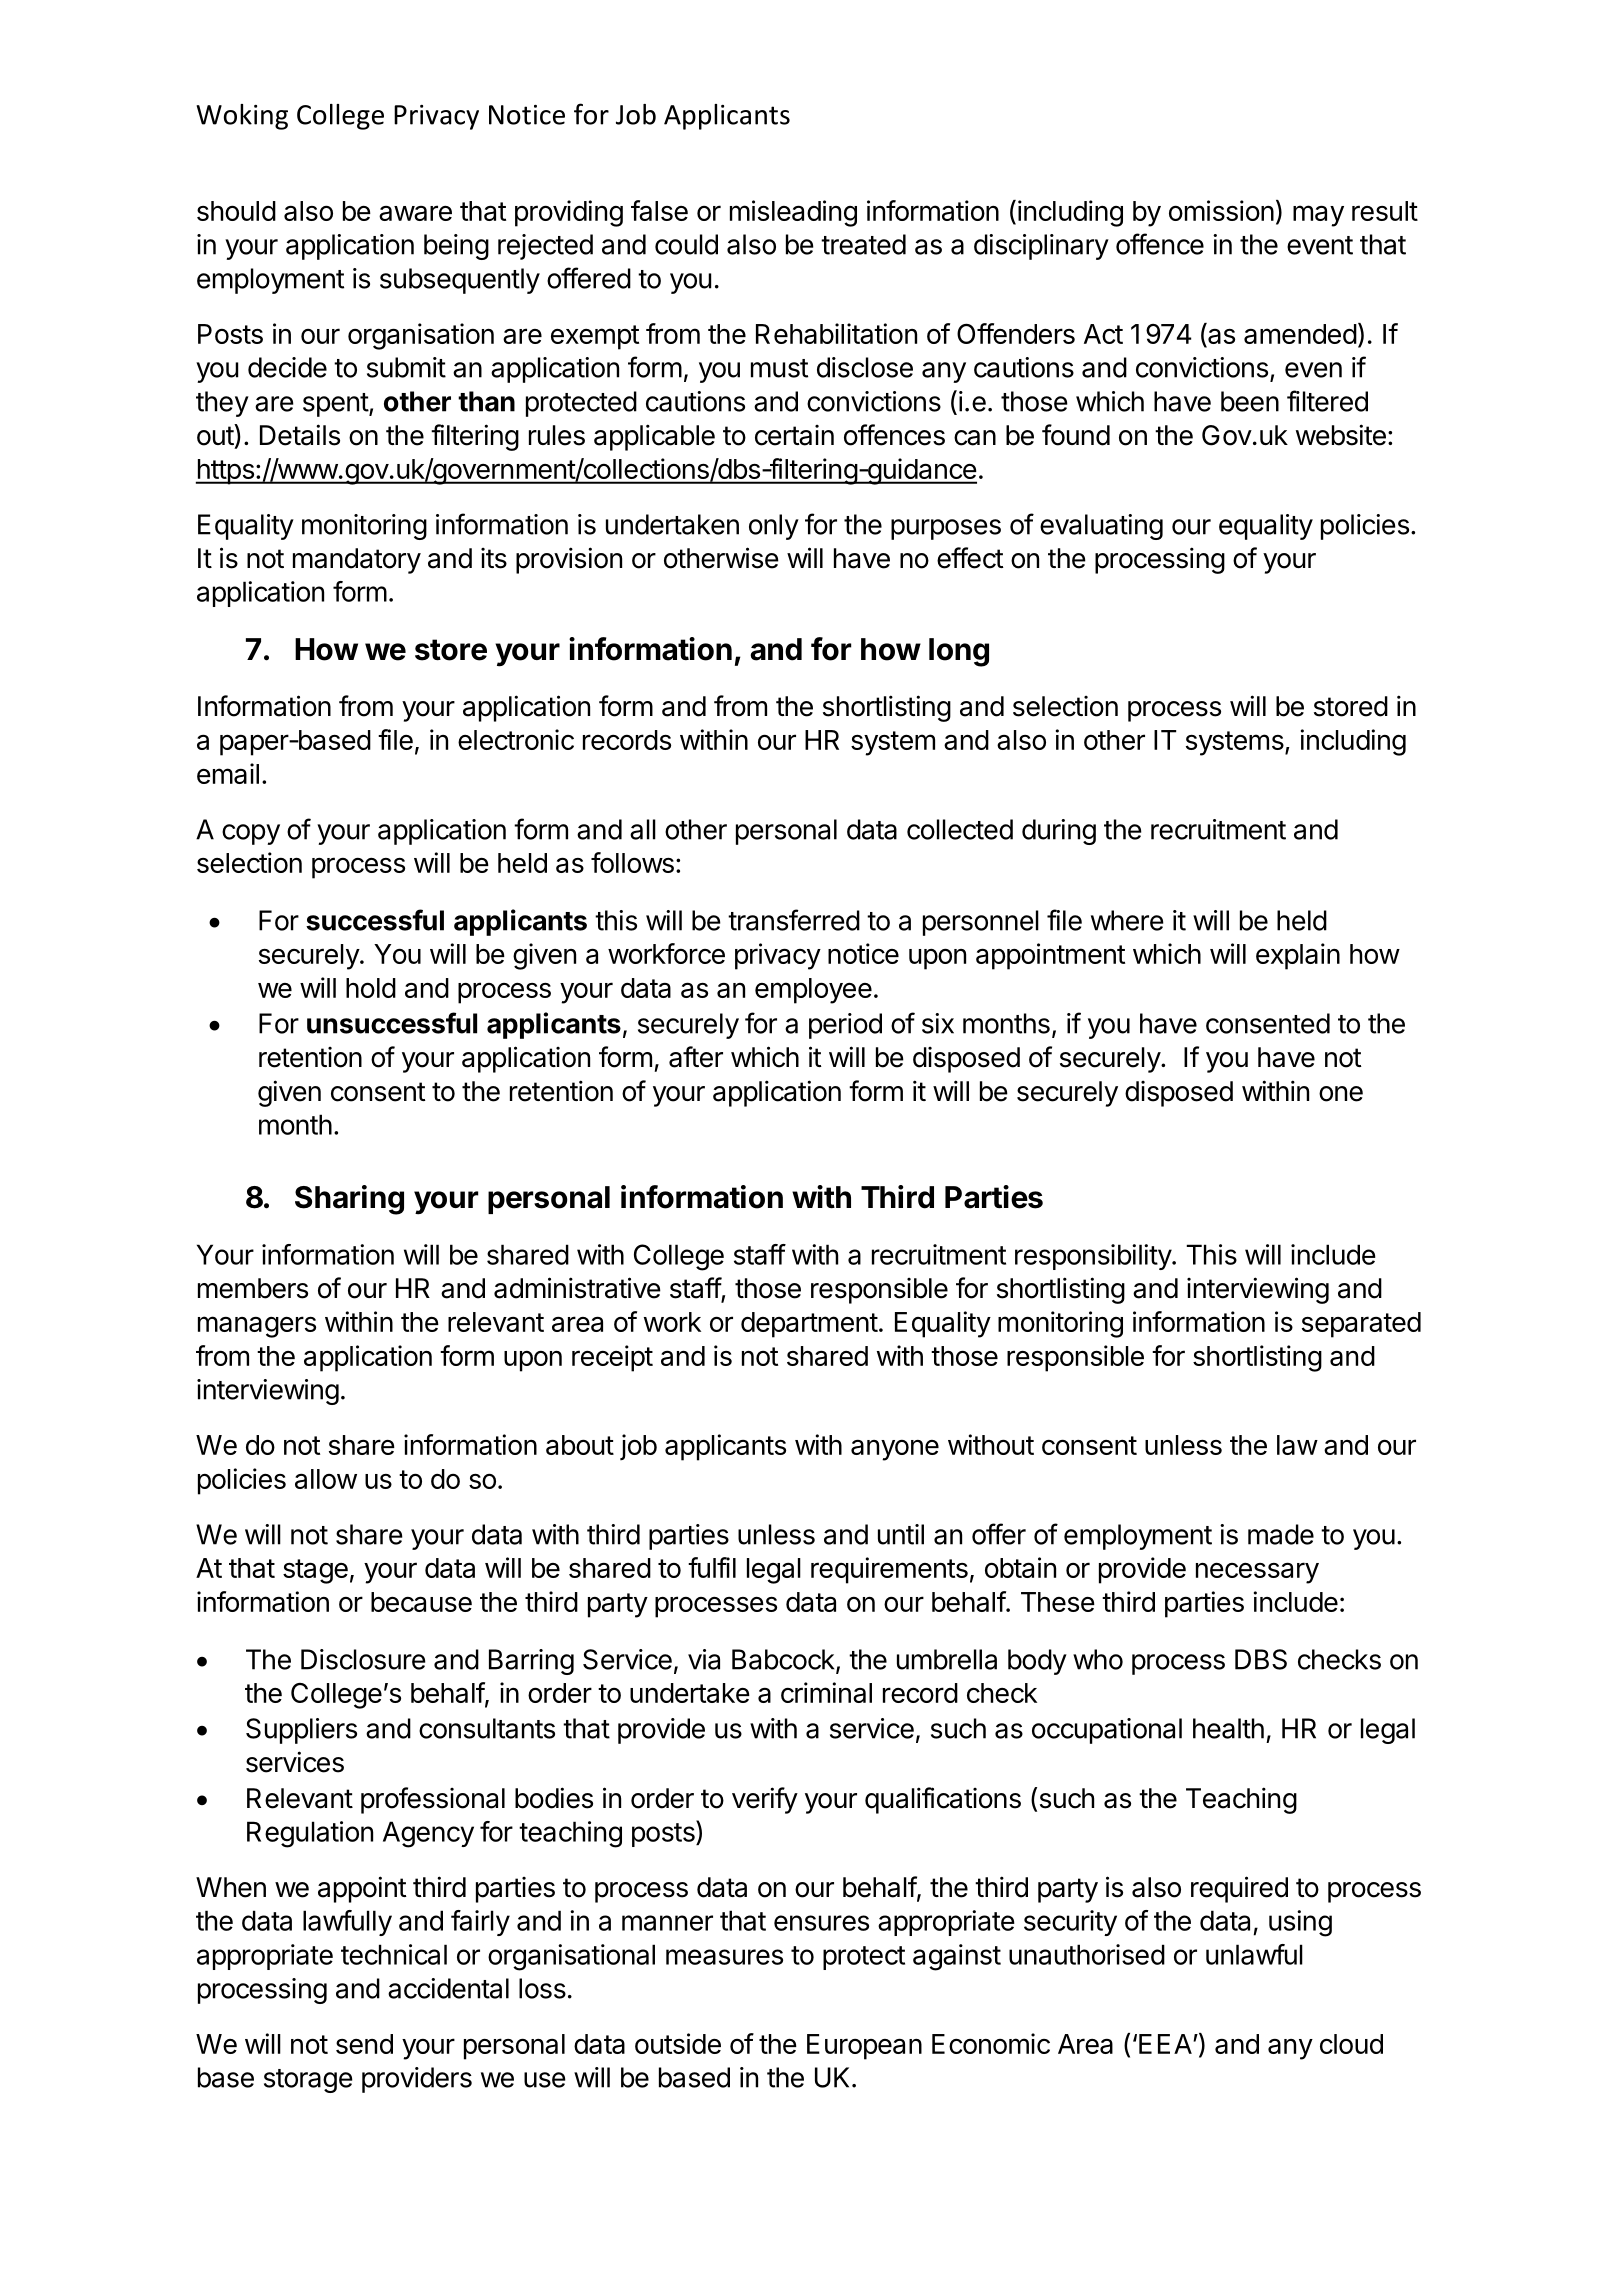 The width and height of the screenshot is (1619, 2290). Describe the element at coordinates (415, 213) in the screenshot. I see `aware` at that location.
